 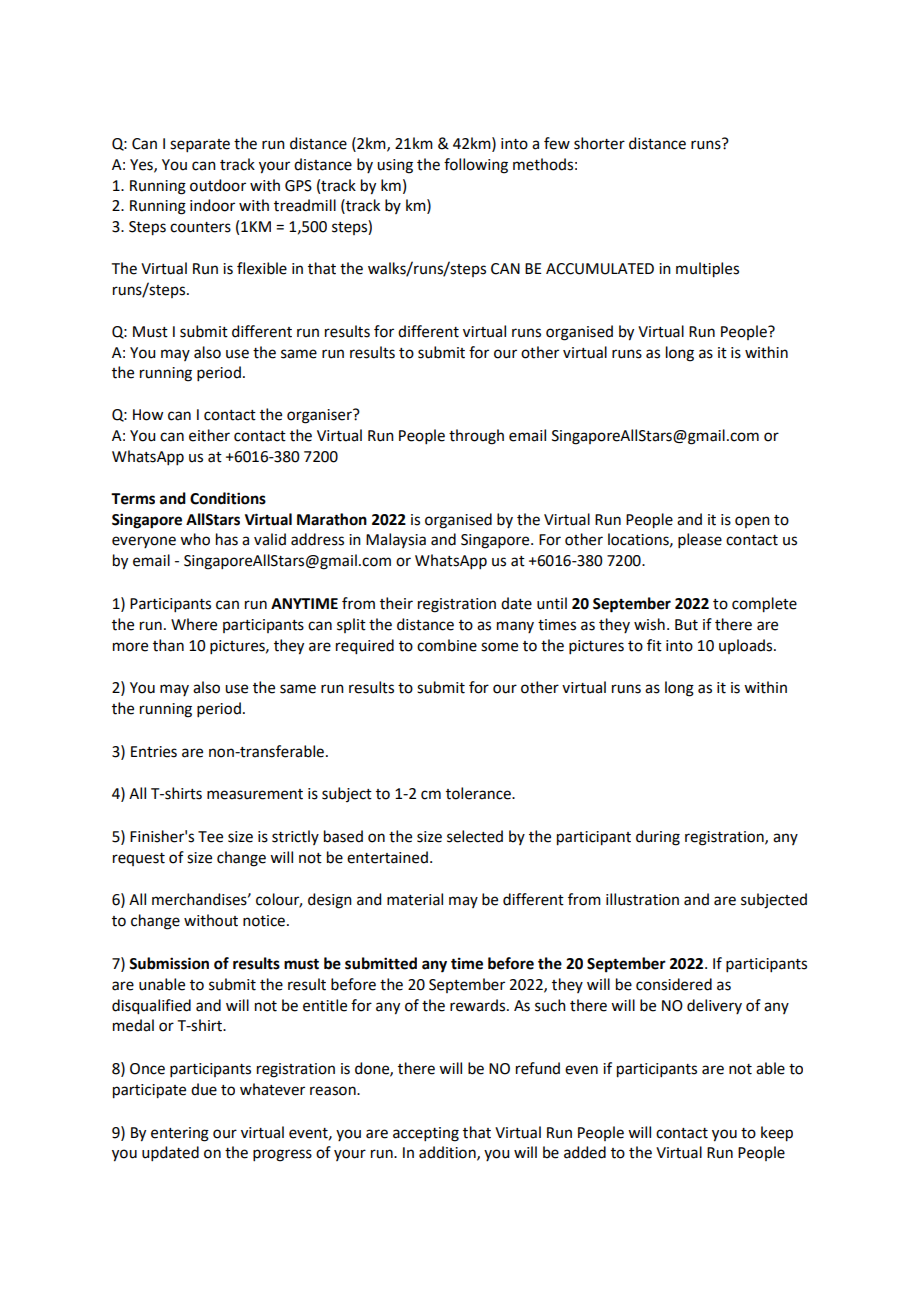 I want to click on combine, so click(x=447, y=645).
